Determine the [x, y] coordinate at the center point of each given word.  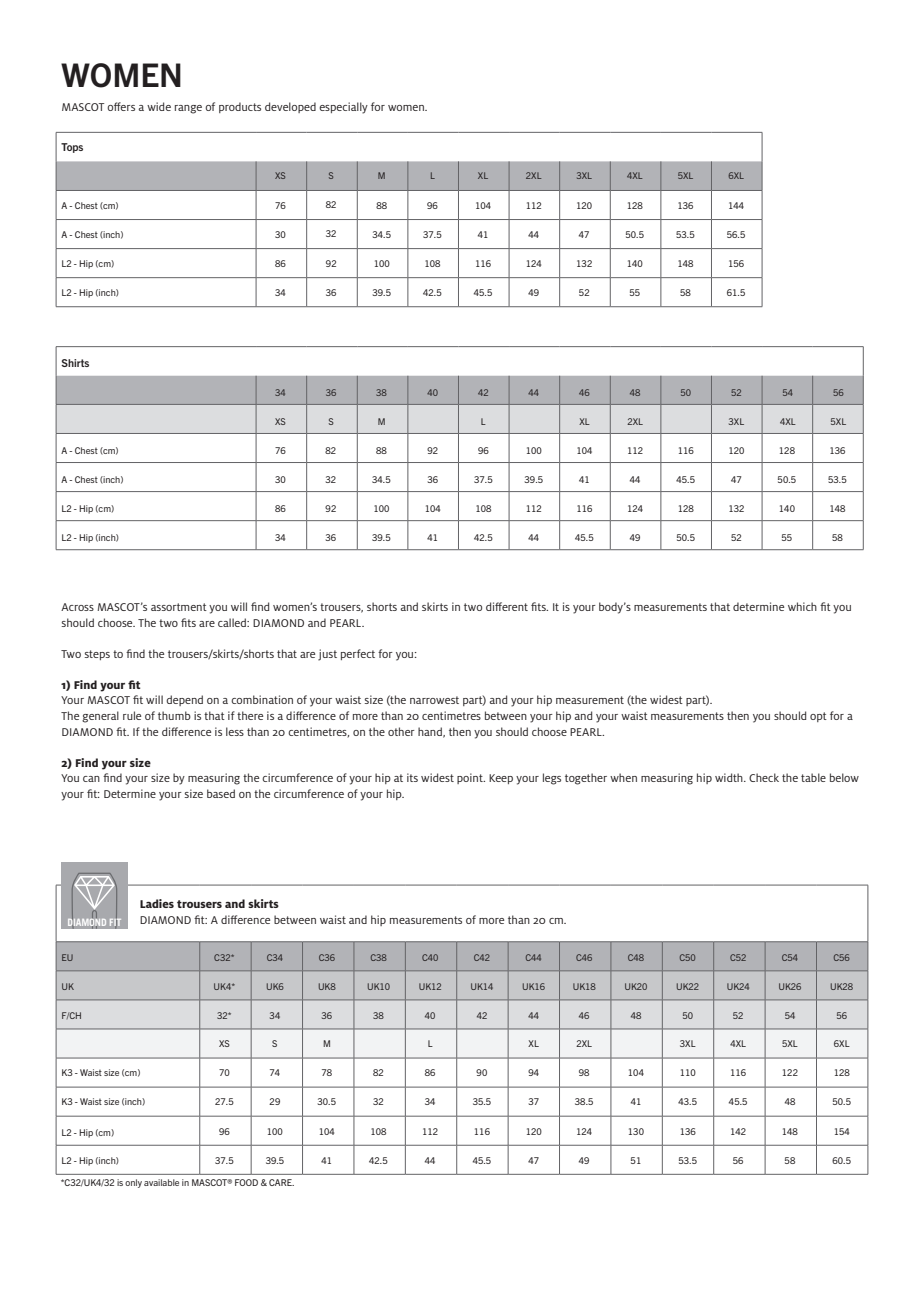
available [161, 1182]
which [802, 606]
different [507, 606]
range [188, 109]
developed [290, 107]
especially [343, 108]
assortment [179, 607]
